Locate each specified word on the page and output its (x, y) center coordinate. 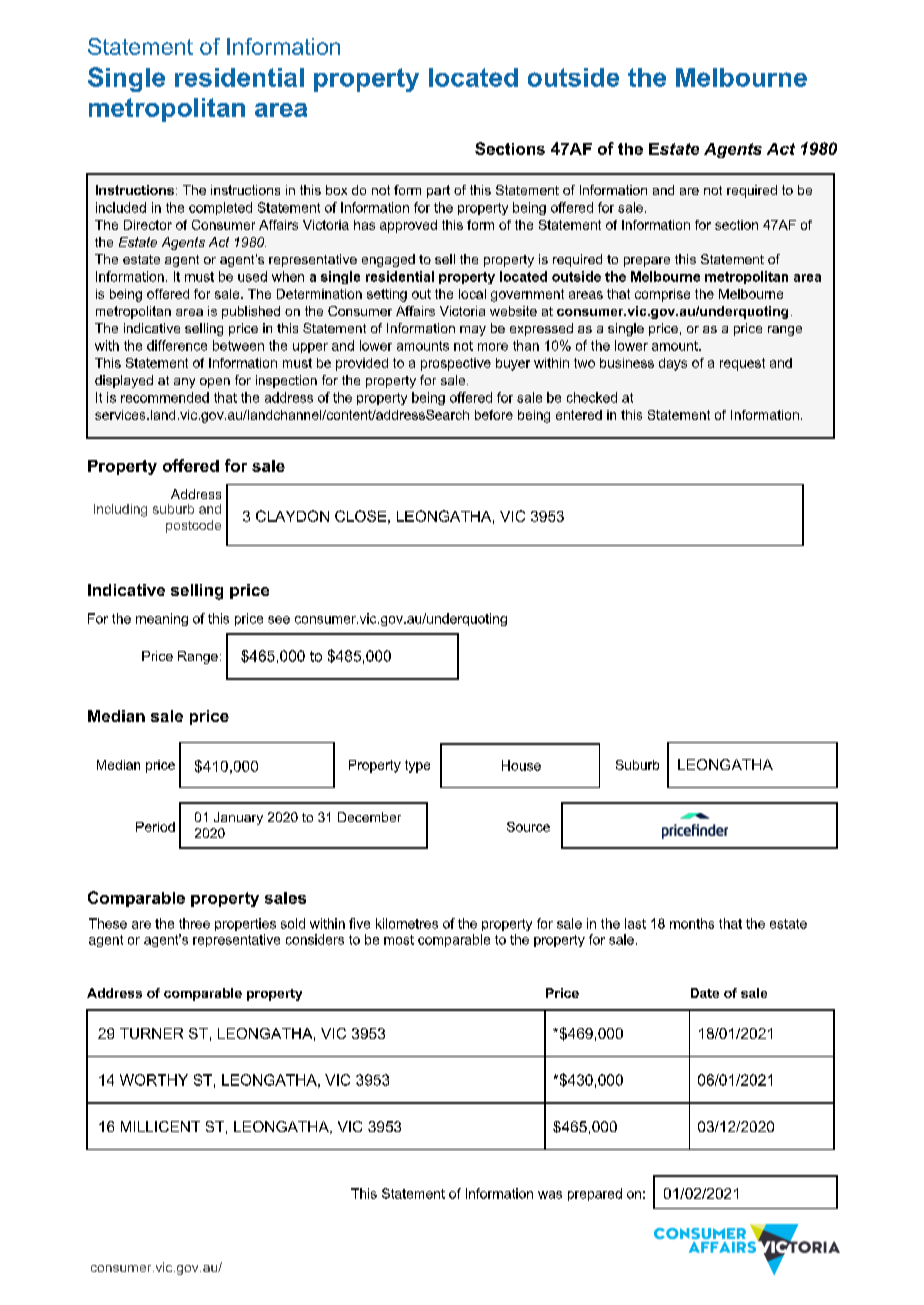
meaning (162, 619)
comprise (662, 295)
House (521, 765)
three (194, 923)
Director (148, 225)
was (550, 1195)
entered (579, 415)
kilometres (407, 923)
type (417, 766)
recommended (165, 397)
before (494, 415)
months (692, 923)
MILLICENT (160, 1126)
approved (408, 226)
